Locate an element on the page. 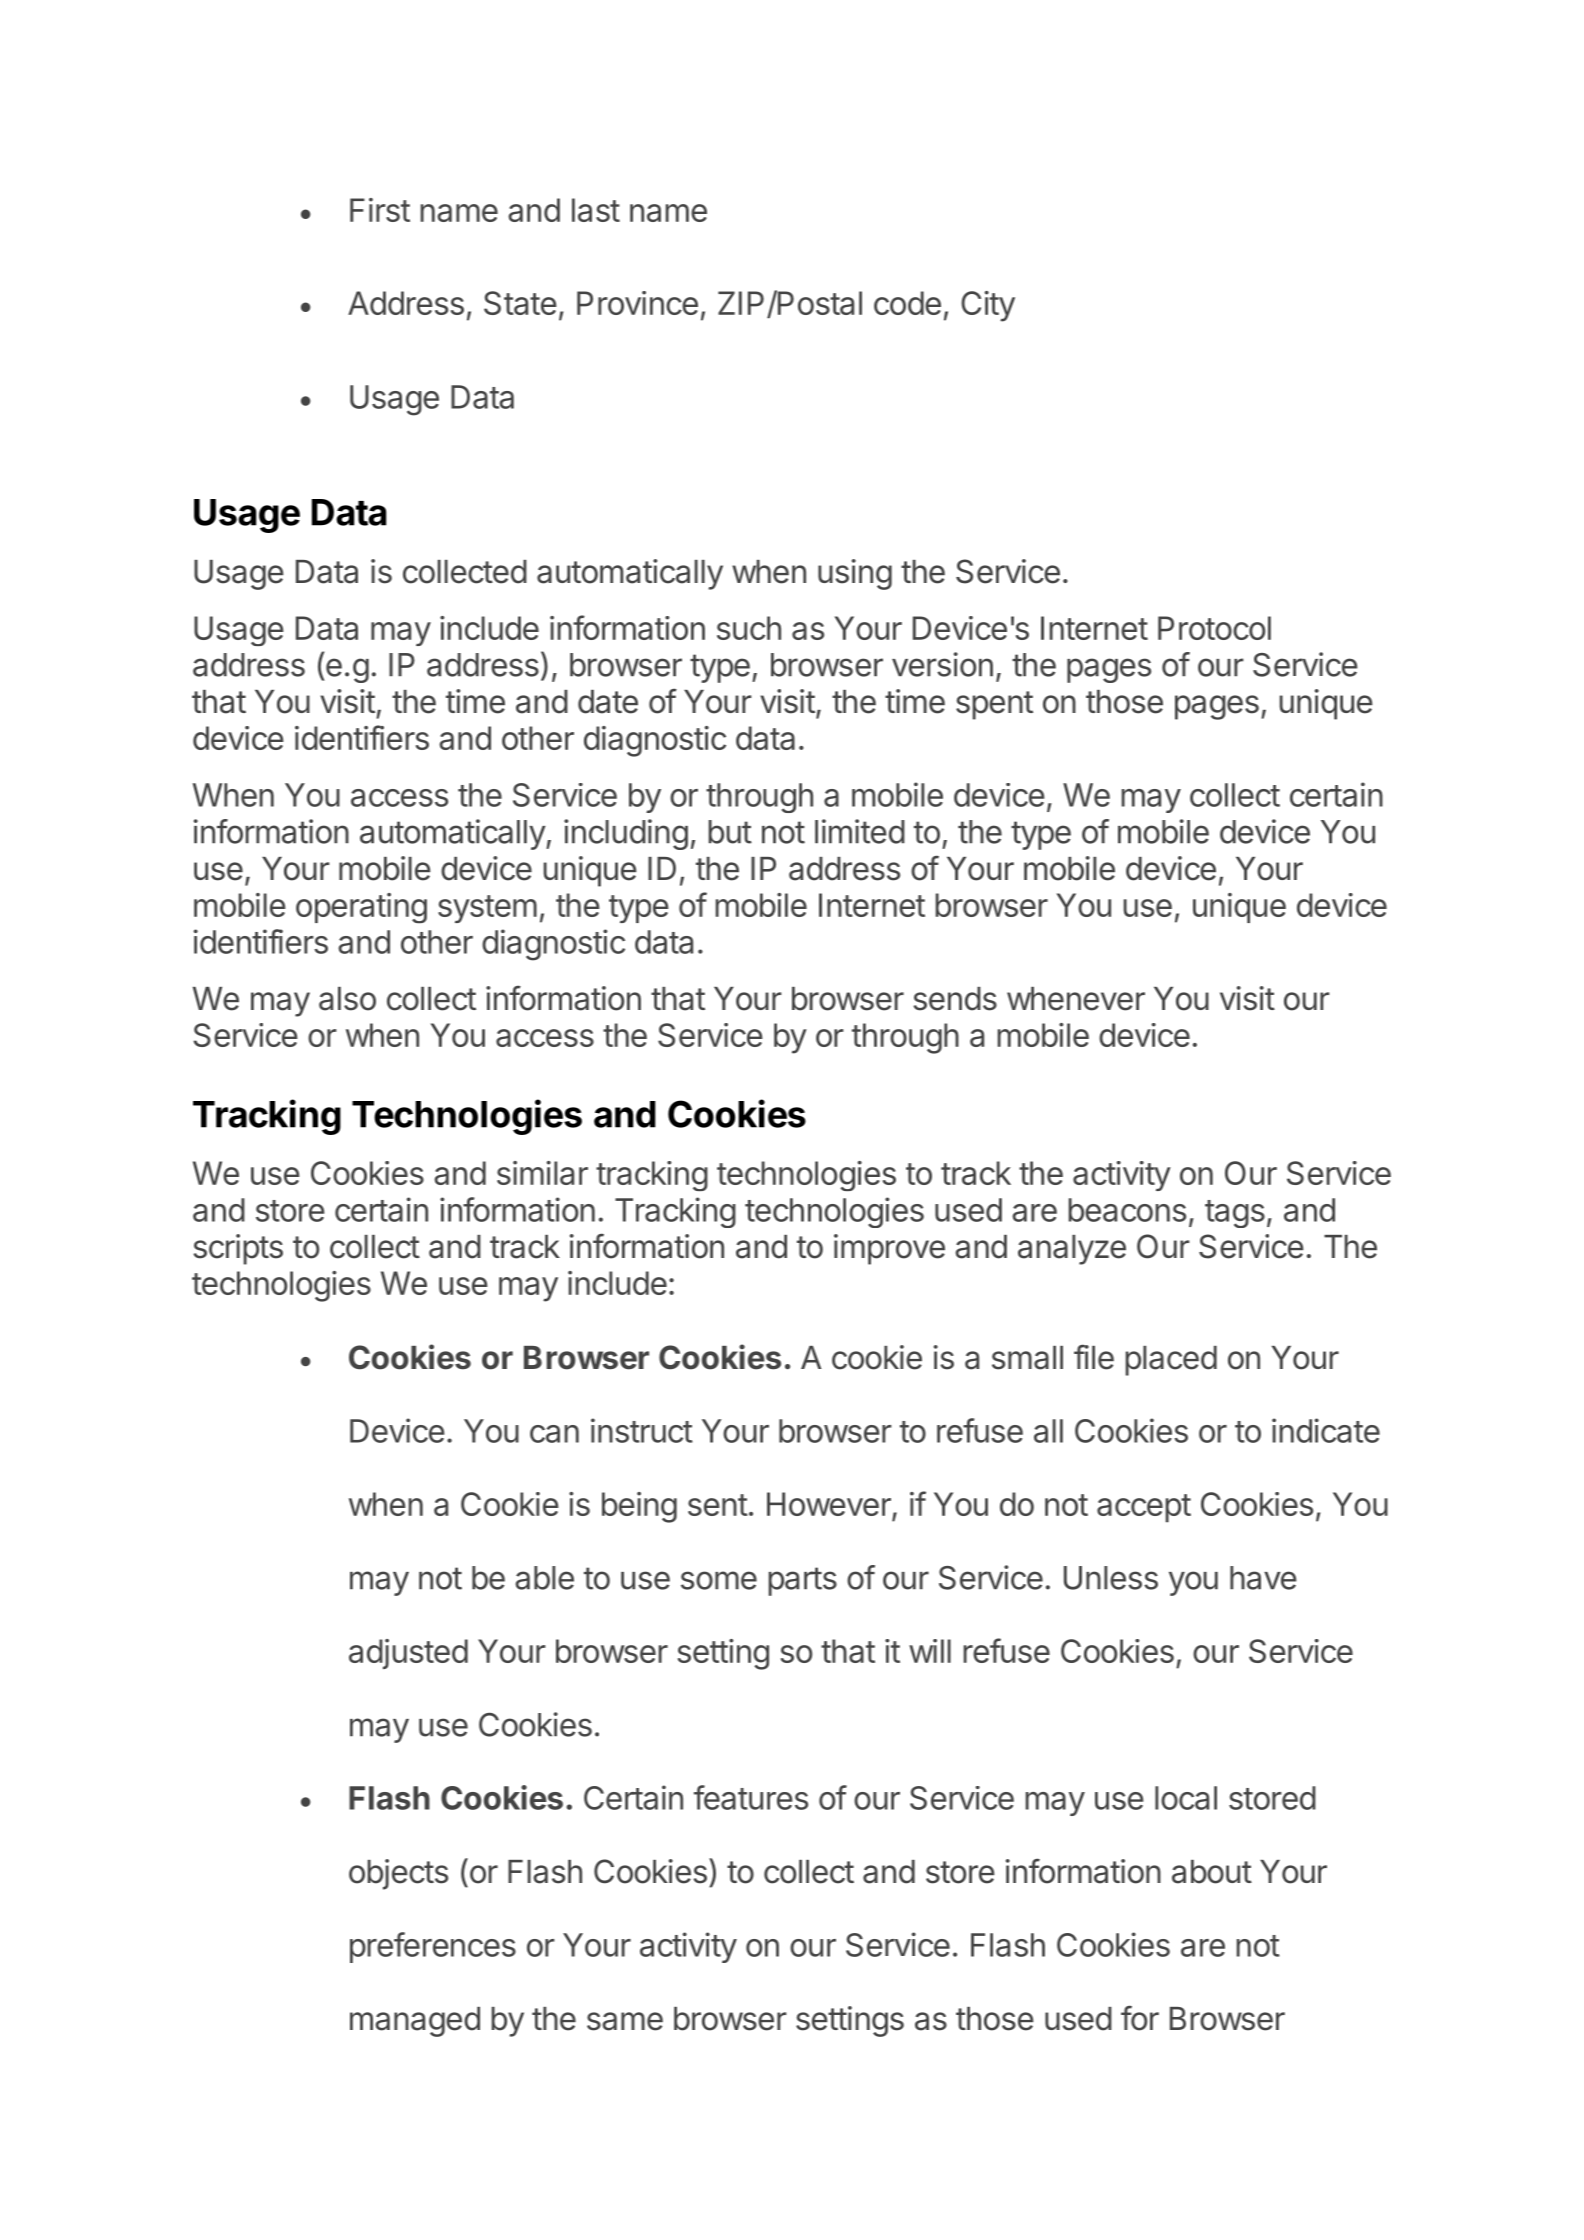 Image resolution: width=1584 pixels, height=2240 pixels. First is located at coordinates (380, 210).
